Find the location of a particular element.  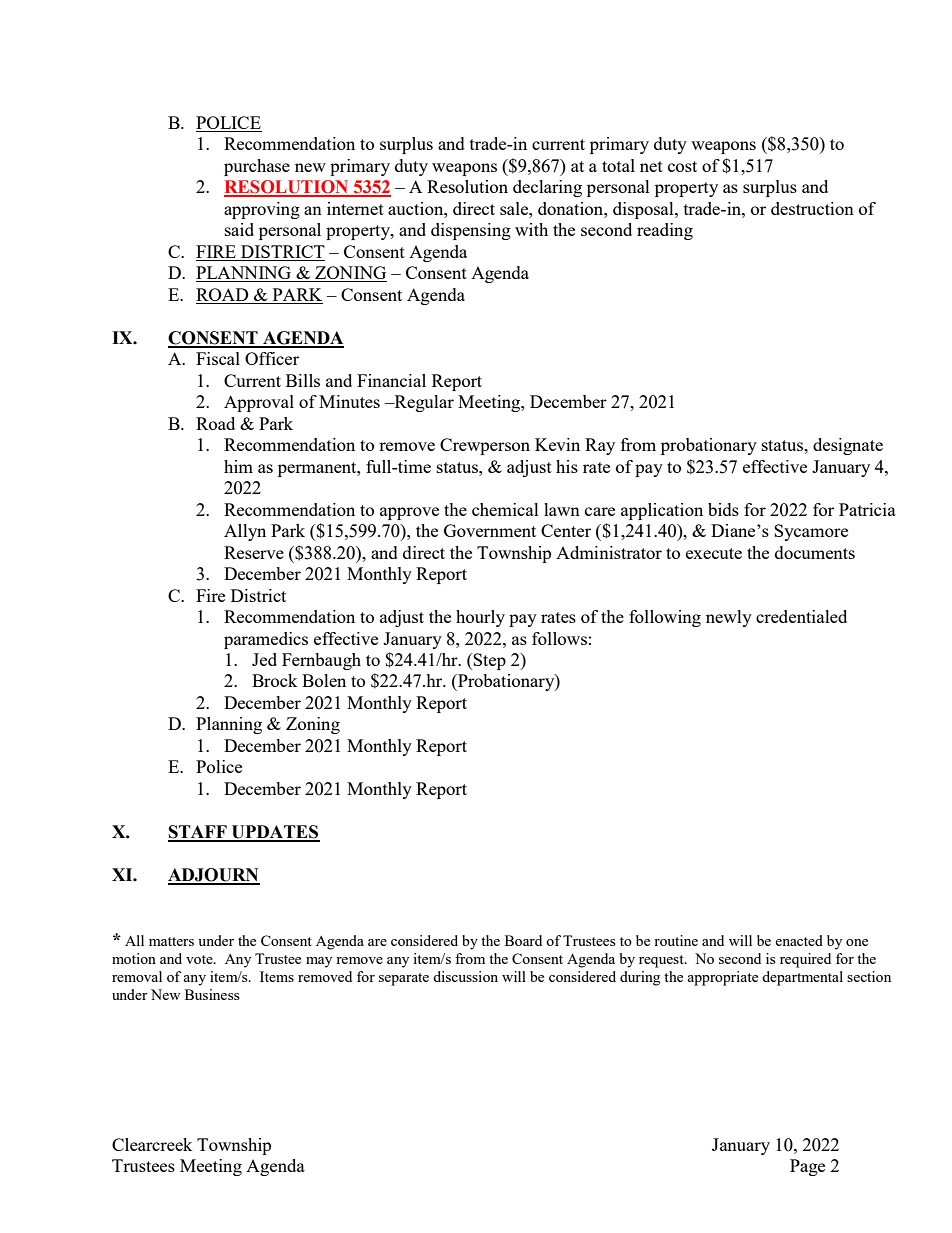

declaring is located at coordinates (547, 188).
